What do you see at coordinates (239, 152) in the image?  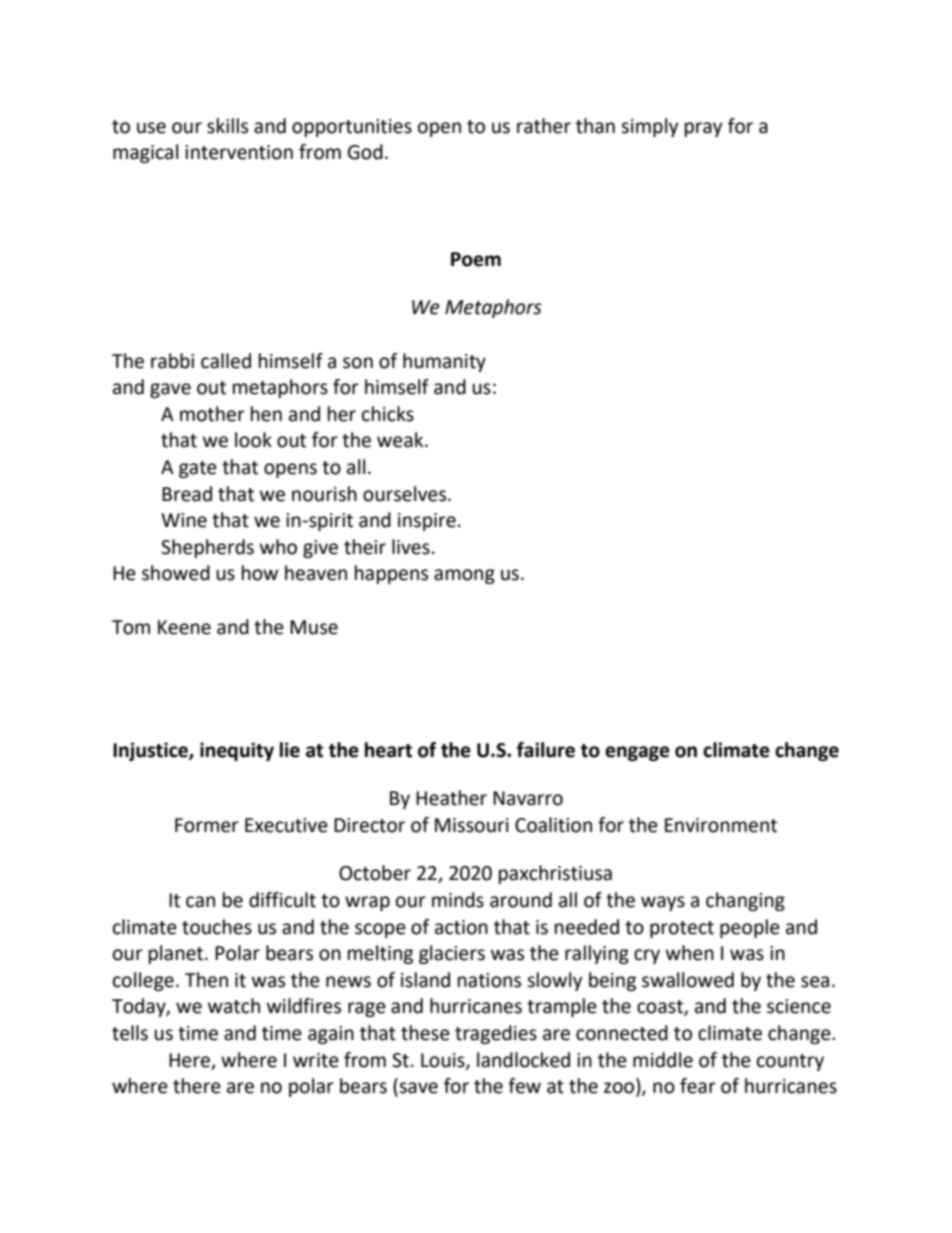 I see `intervention` at bounding box center [239, 152].
